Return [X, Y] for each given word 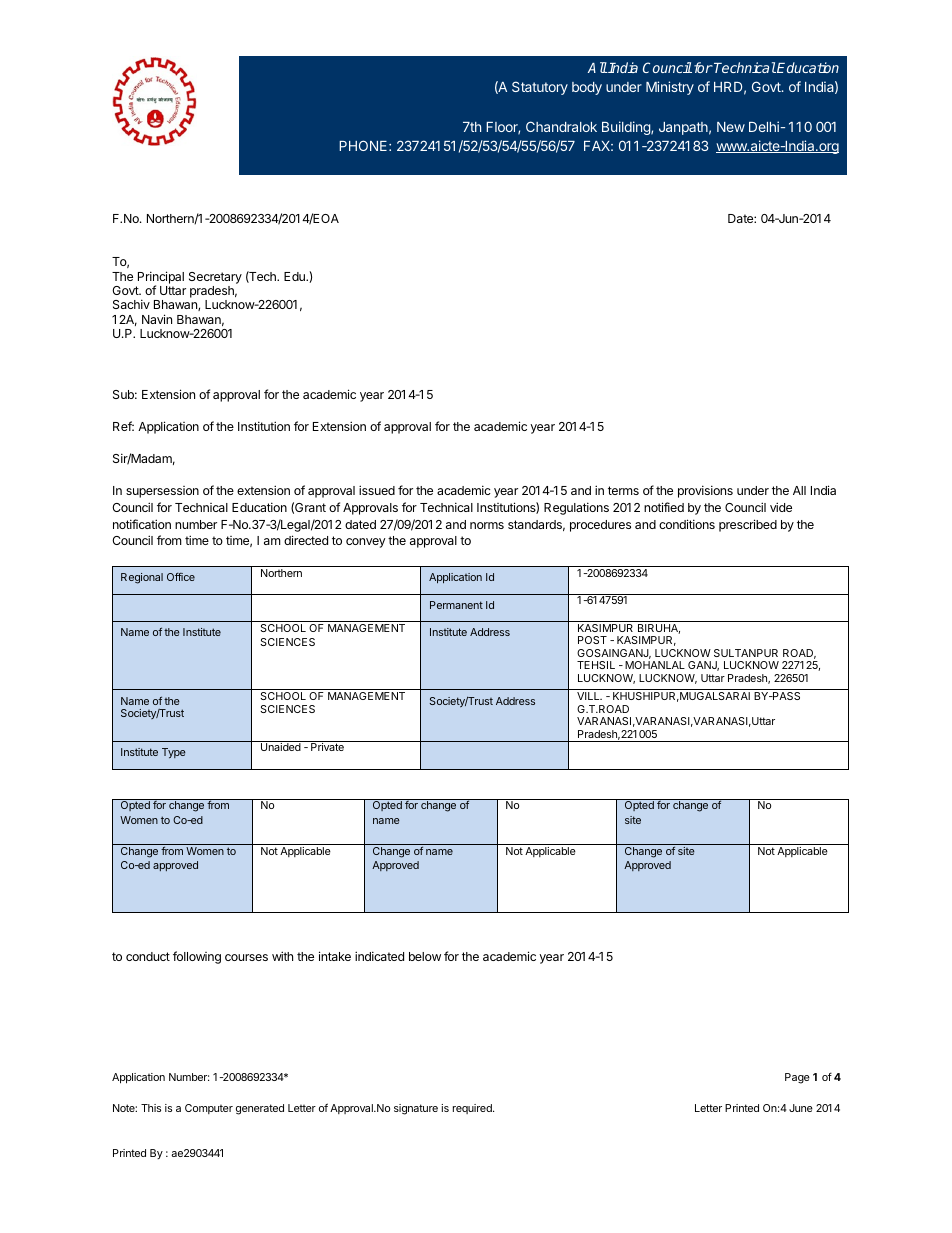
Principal [161, 278]
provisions [705, 491]
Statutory [540, 88]
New [731, 127]
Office [181, 577]
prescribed [748, 525]
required [473, 1109]
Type [174, 753]
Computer [209, 1109]
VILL [589, 696]
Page [797, 1078]
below [425, 956]
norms [487, 525]
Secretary [215, 278]
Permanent [456, 605]
